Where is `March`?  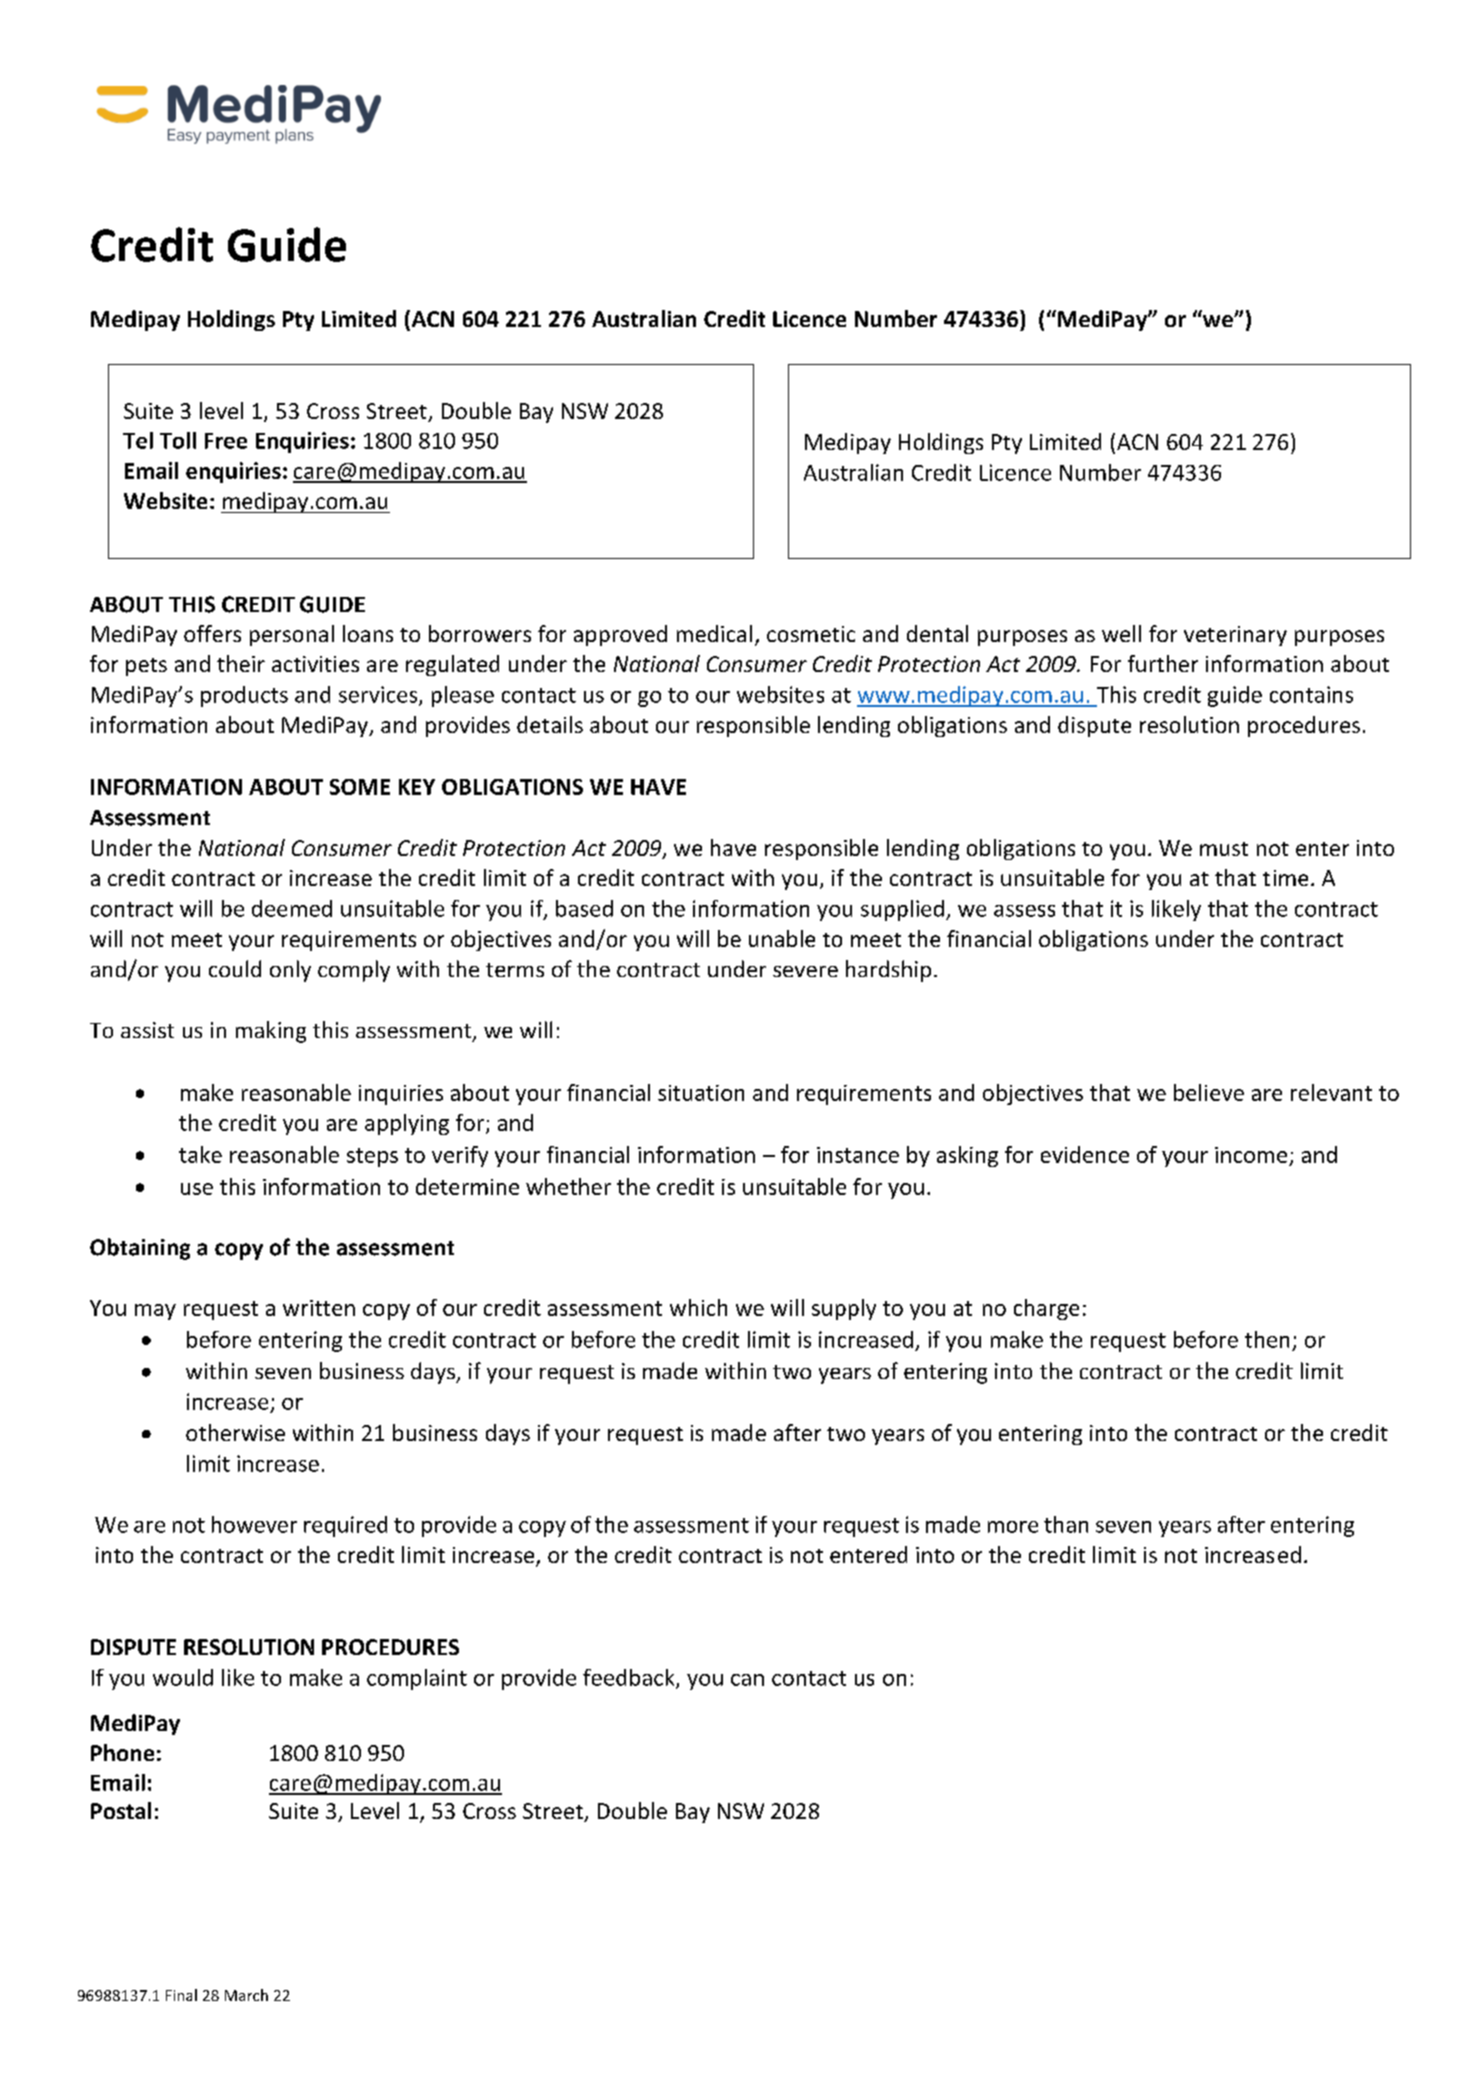 March is located at coordinates (246, 1995).
